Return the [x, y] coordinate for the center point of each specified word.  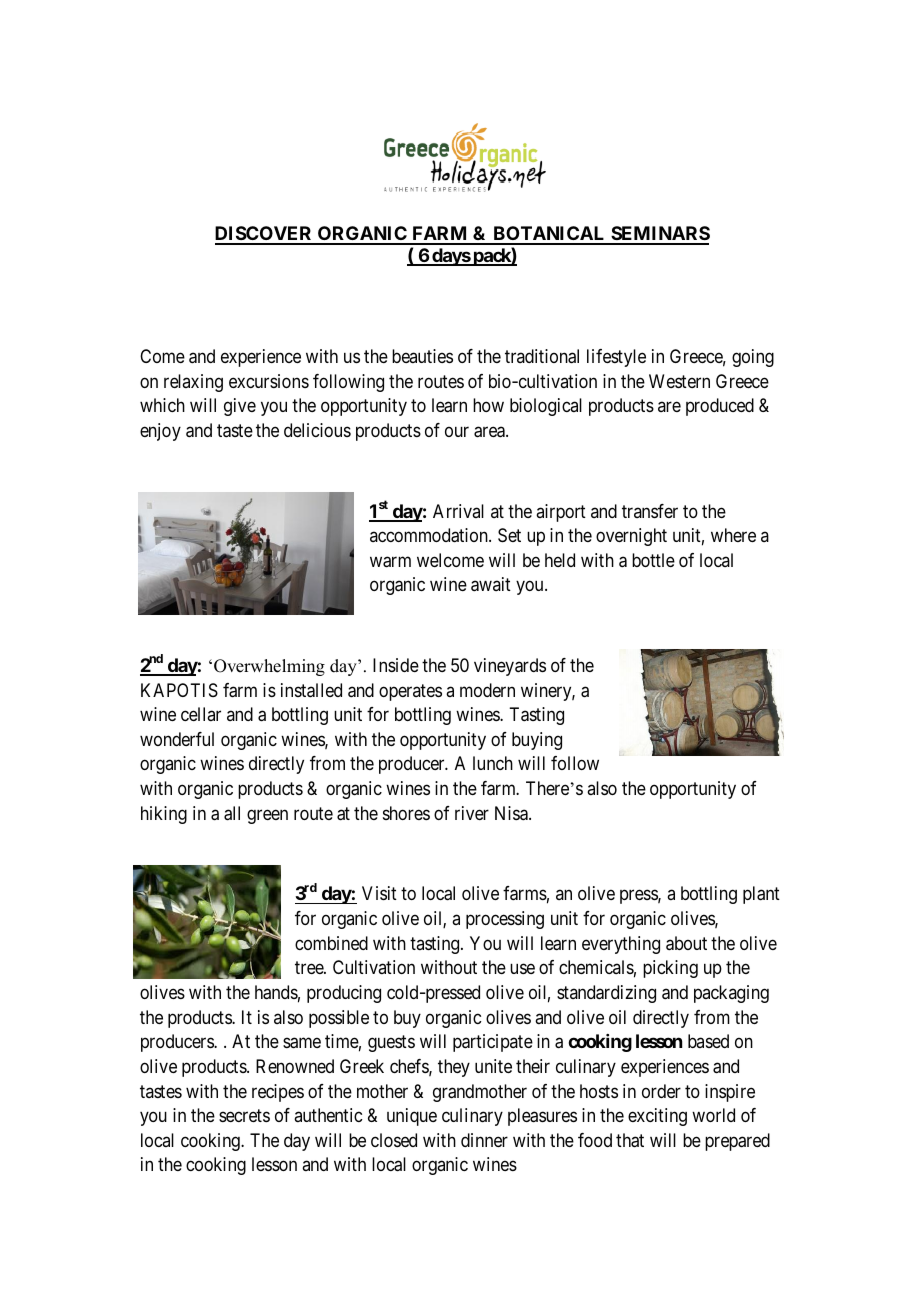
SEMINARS [659, 235]
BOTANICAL [549, 235]
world [713, 1115]
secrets [244, 1115]
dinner [484, 1140]
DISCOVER [265, 235]
